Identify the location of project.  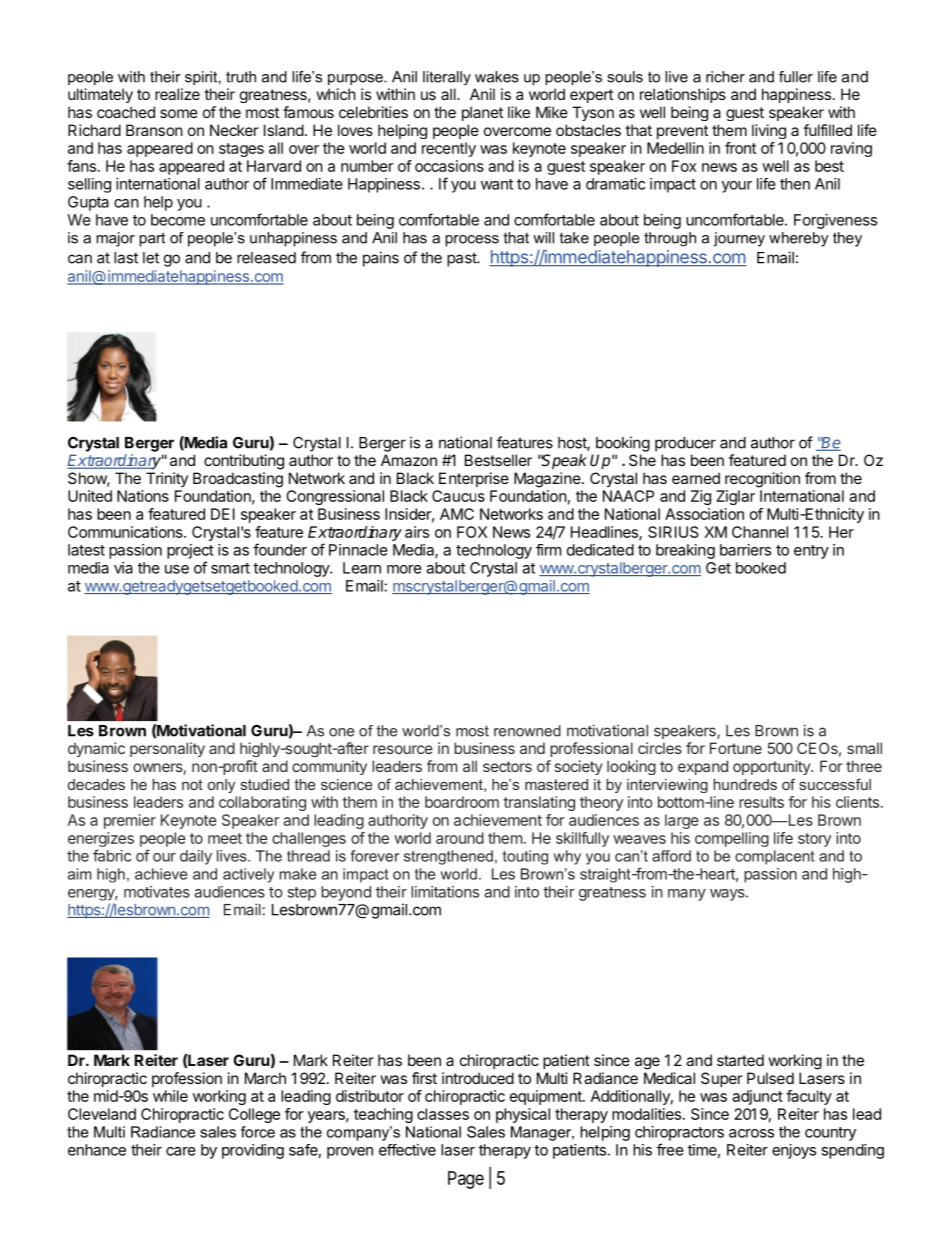
(190, 551).
